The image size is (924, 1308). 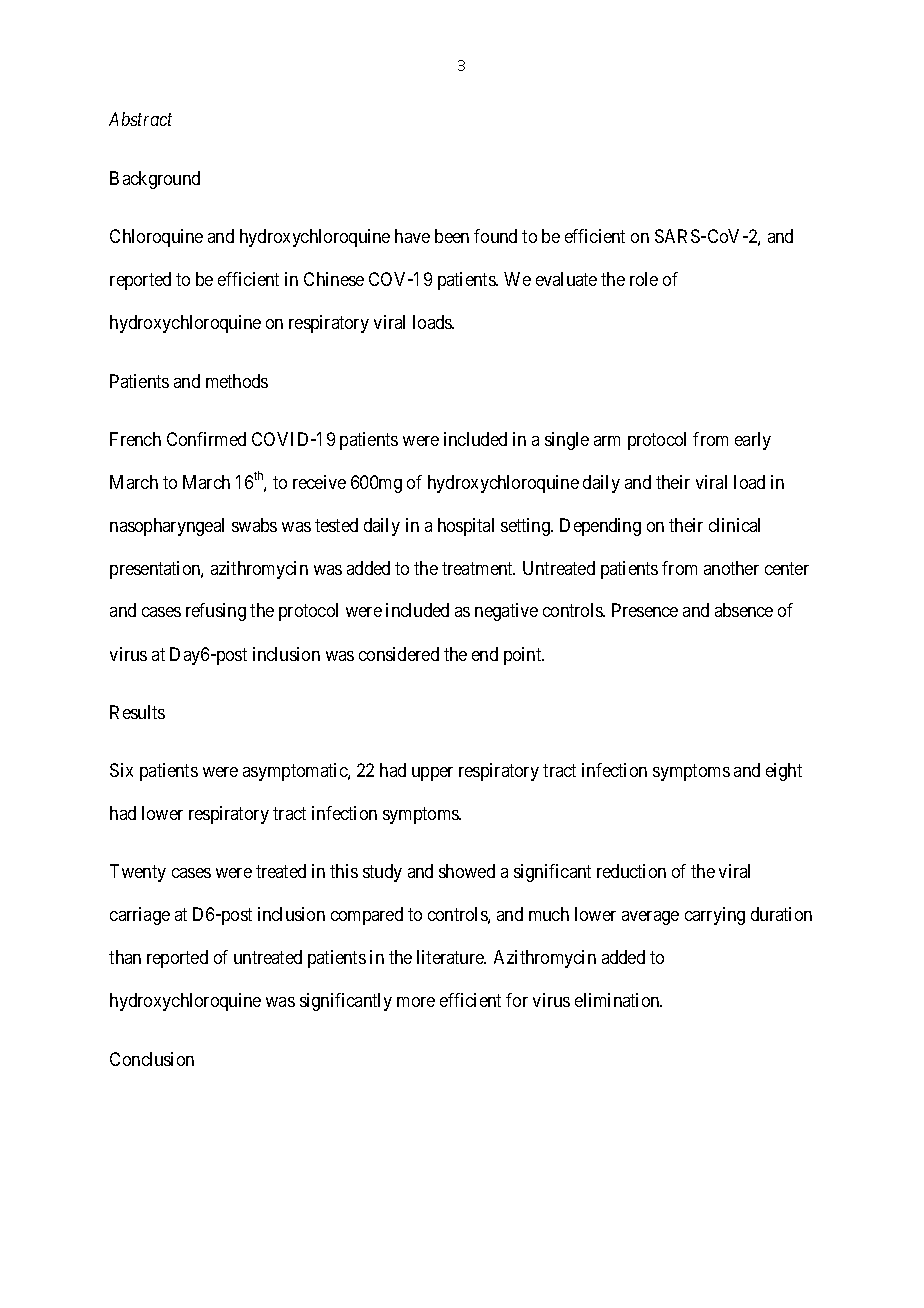 I want to click on nasopharyngeal, so click(x=167, y=527).
